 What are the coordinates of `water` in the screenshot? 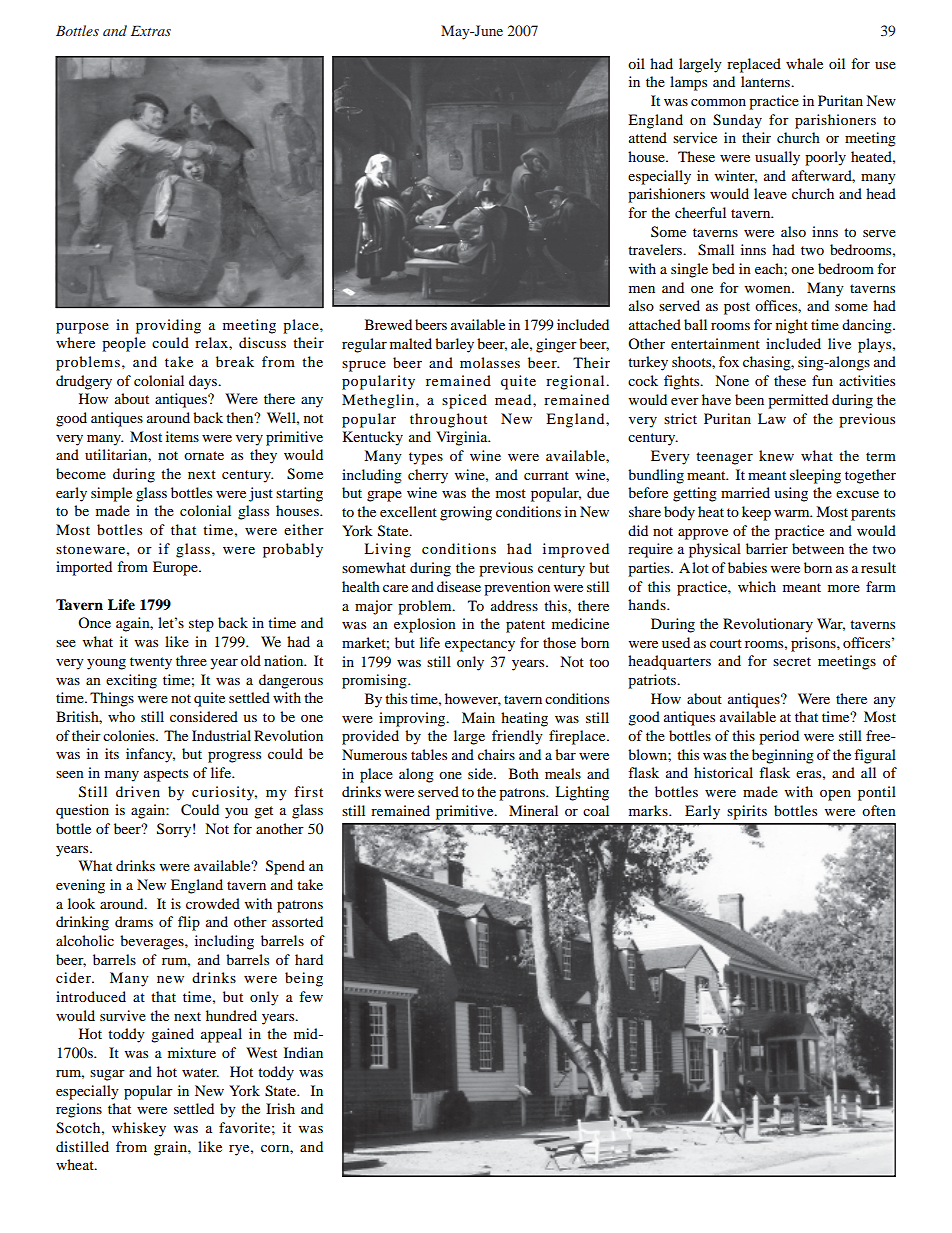 It's located at (200, 1072).
